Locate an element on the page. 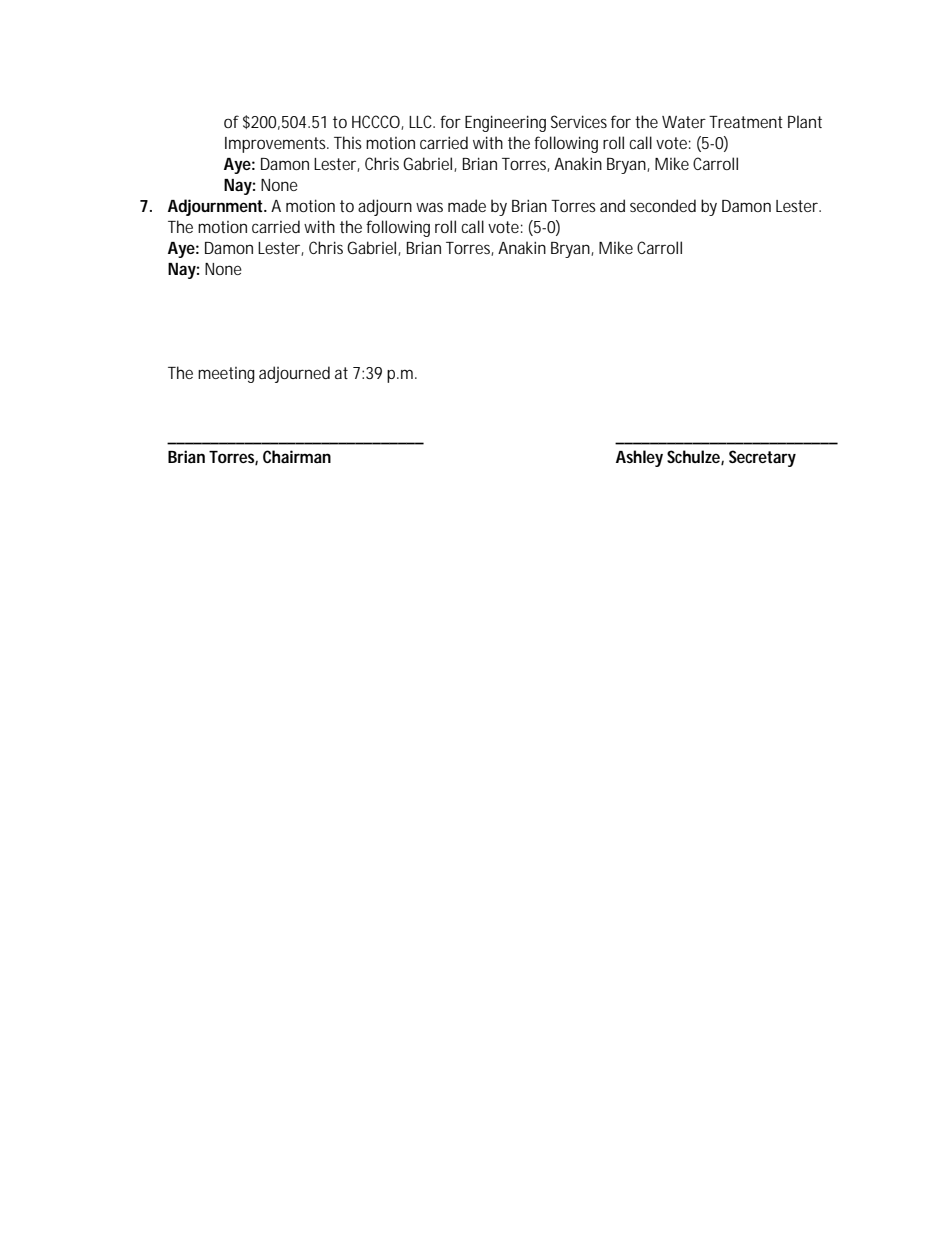 The image size is (952, 1233). made is located at coordinates (467, 205).
